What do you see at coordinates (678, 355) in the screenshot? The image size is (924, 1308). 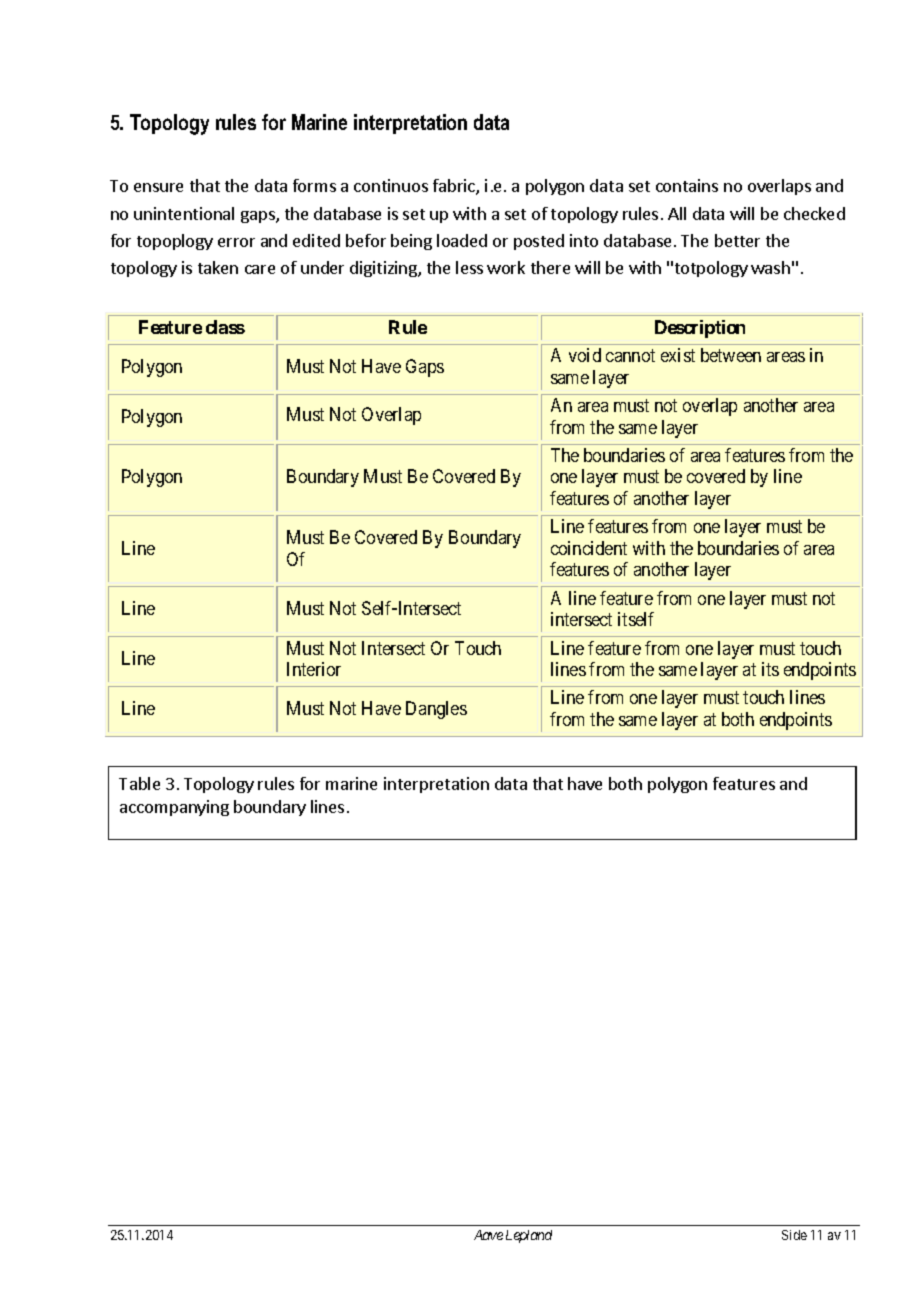 I see `exist` at bounding box center [678, 355].
